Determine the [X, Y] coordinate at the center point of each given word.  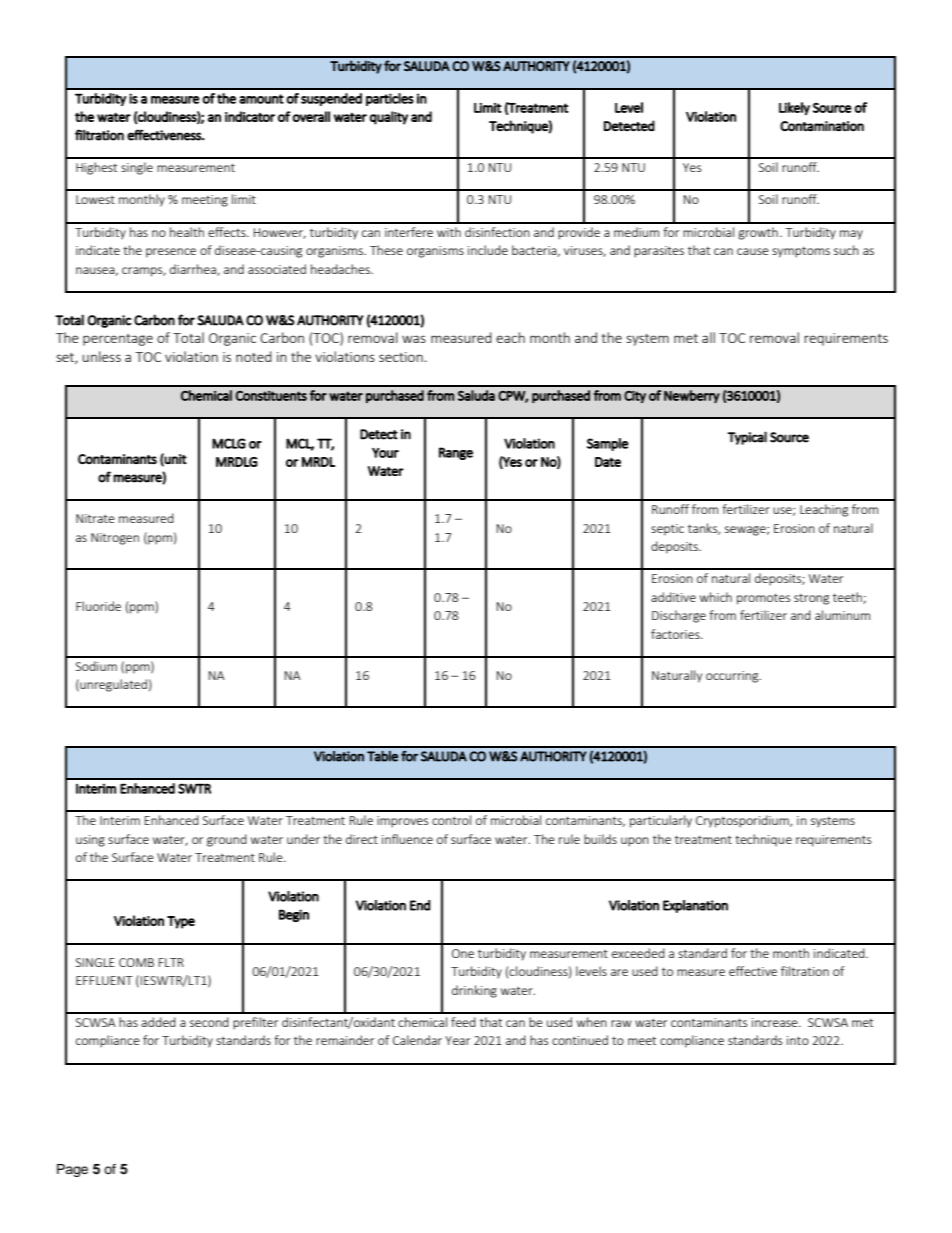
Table [382, 756]
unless [101, 356]
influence [407, 839]
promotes [763, 599]
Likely [794, 109]
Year [457, 1040]
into [798, 1040]
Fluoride [98, 606]
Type [181, 922]
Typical [747, 438]
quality [389, 118]
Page [72, 1170]
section [401, 357]
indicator [250, 116]
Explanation [695, 906]
